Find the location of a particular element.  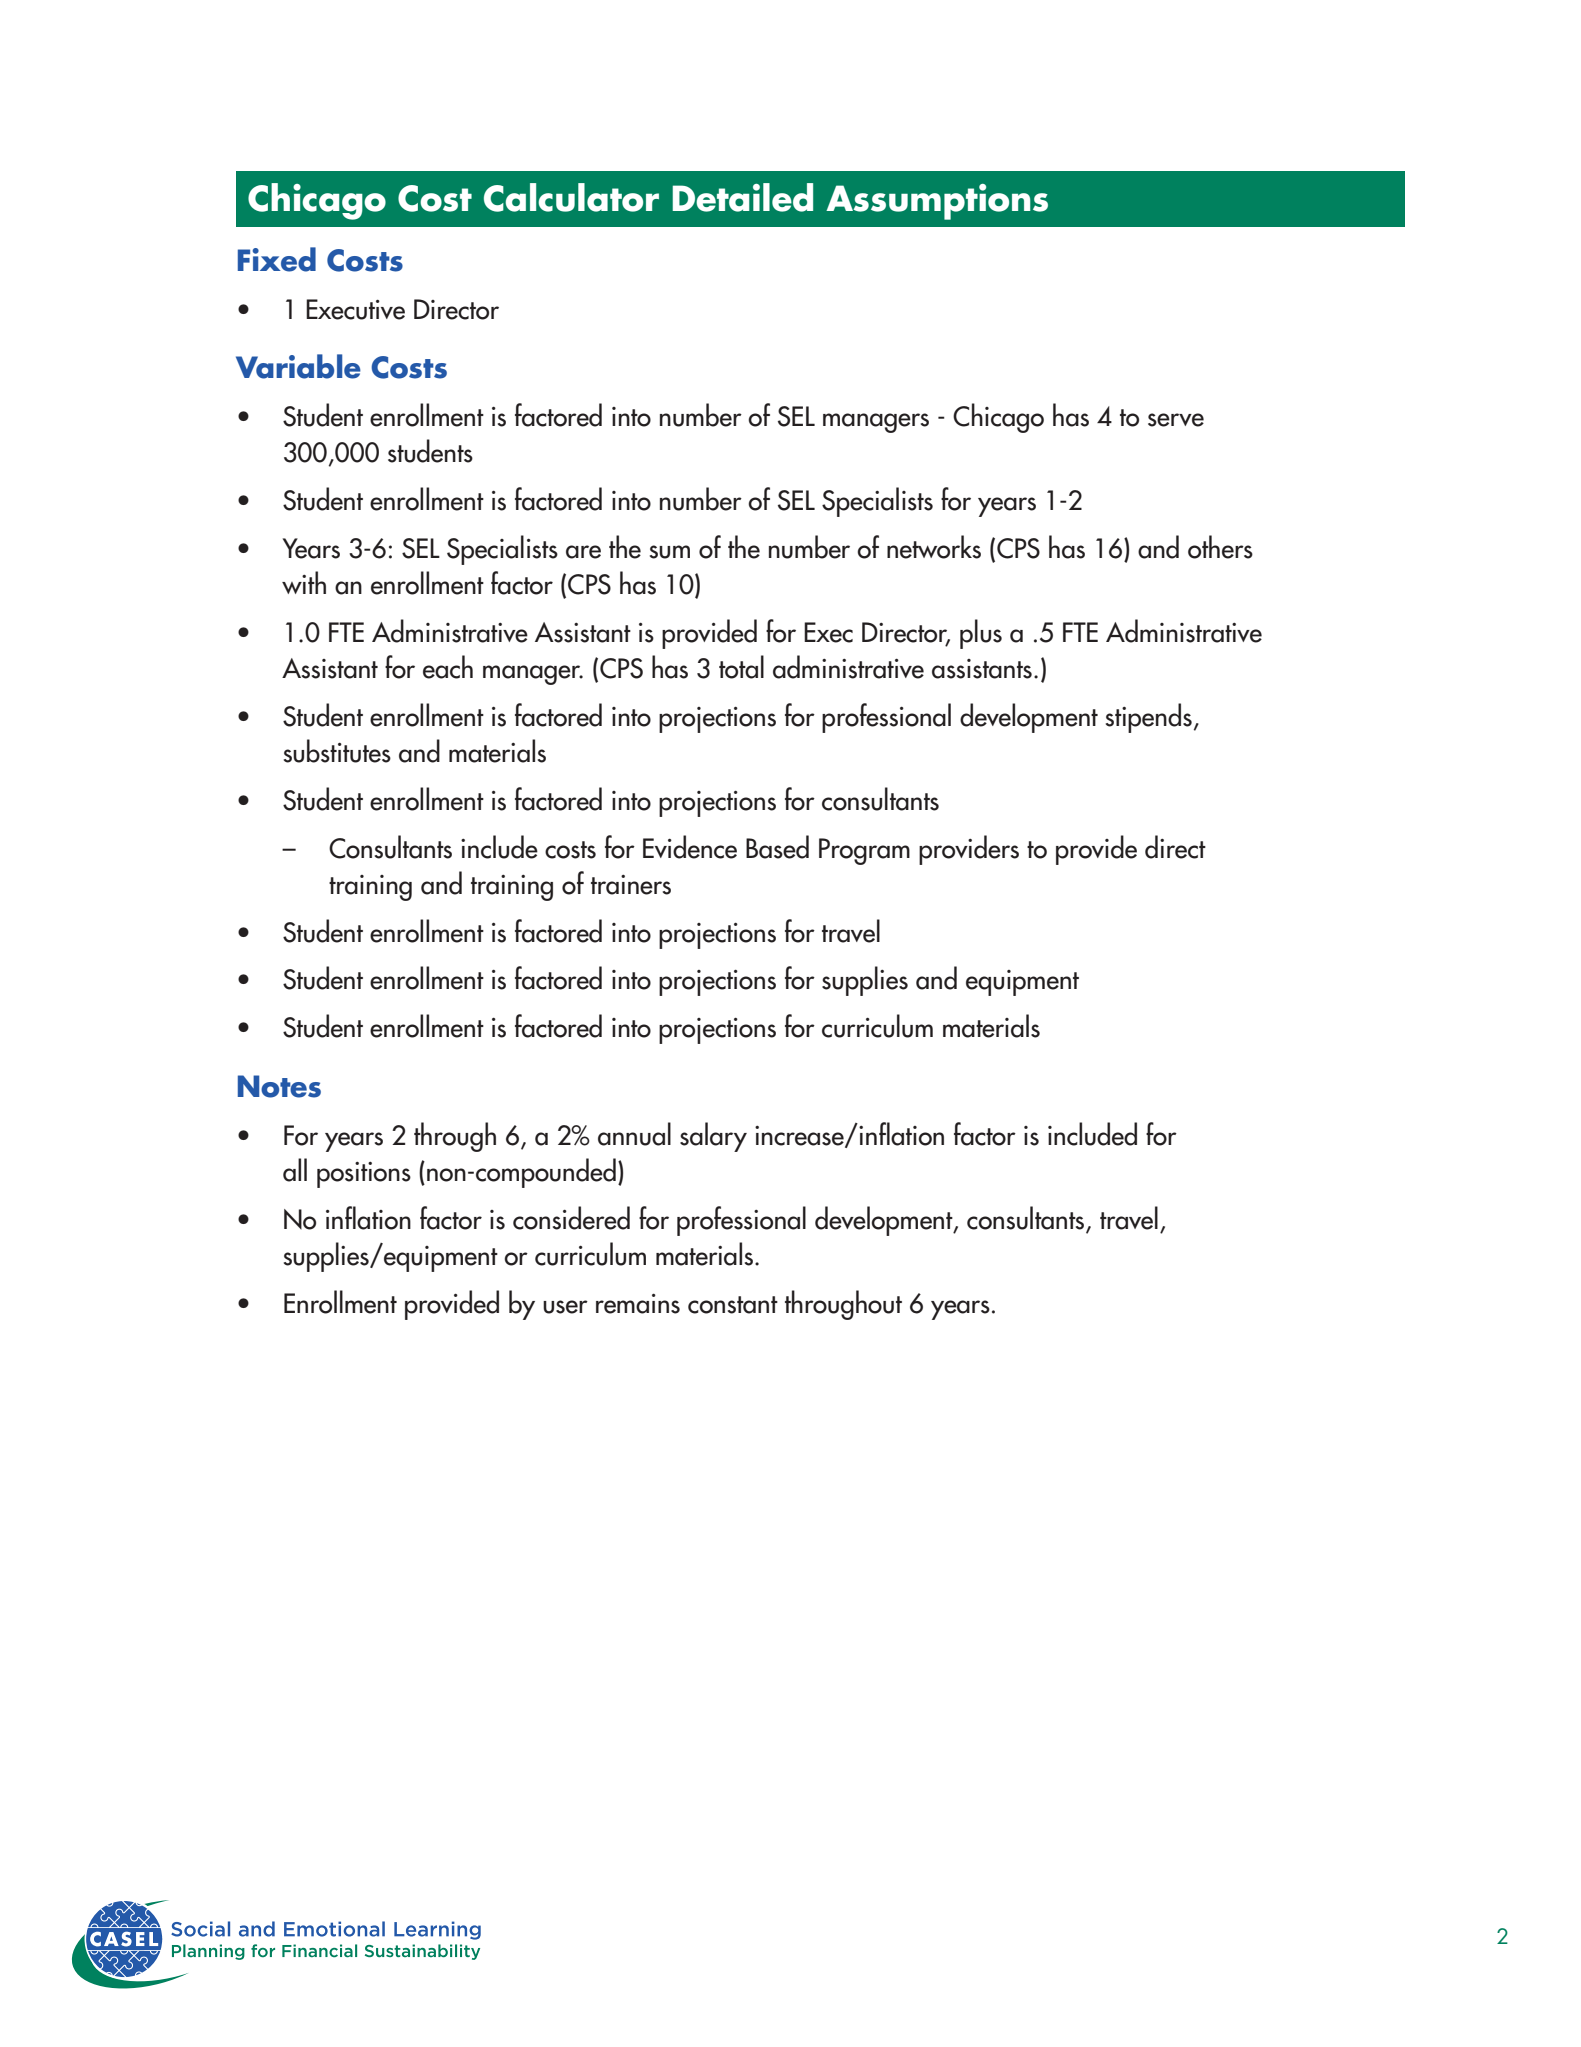

salary is located at coordinates (713, 1137).
